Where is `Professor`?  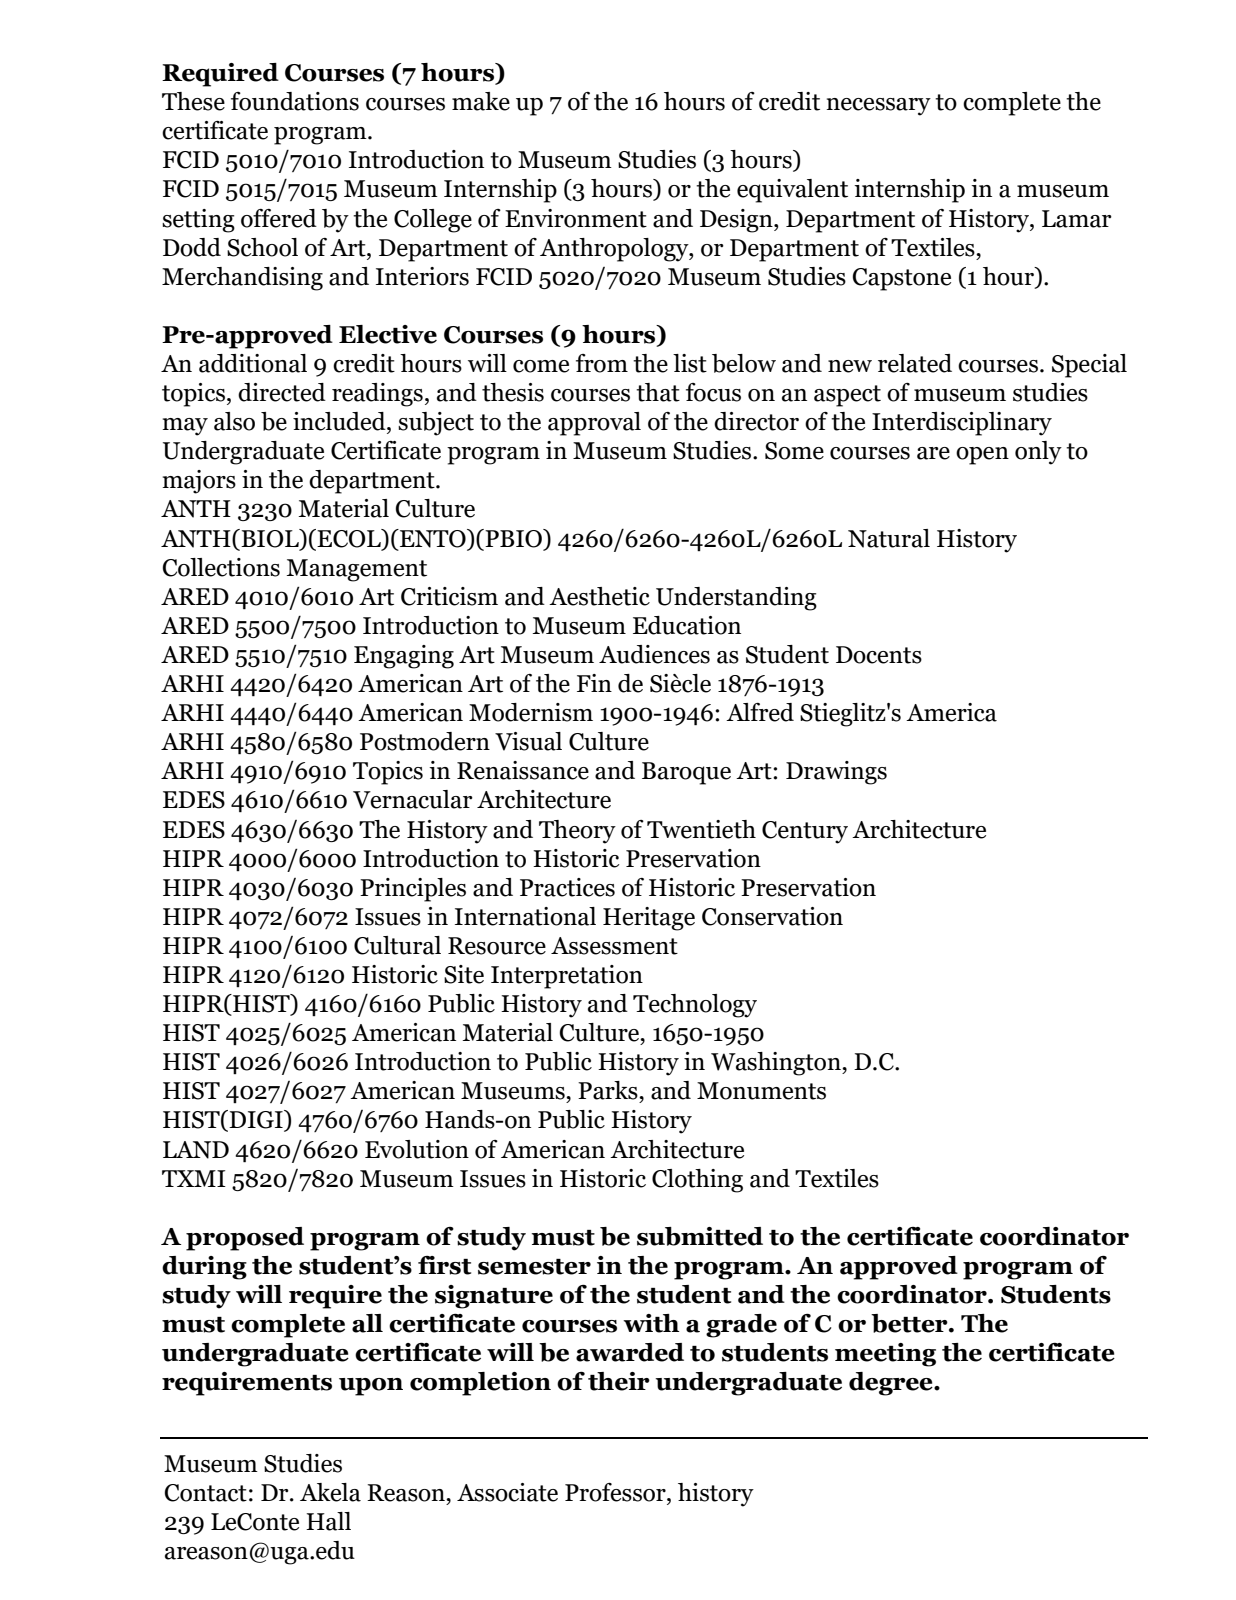
Professor is located at coordinates (616, 1492).
